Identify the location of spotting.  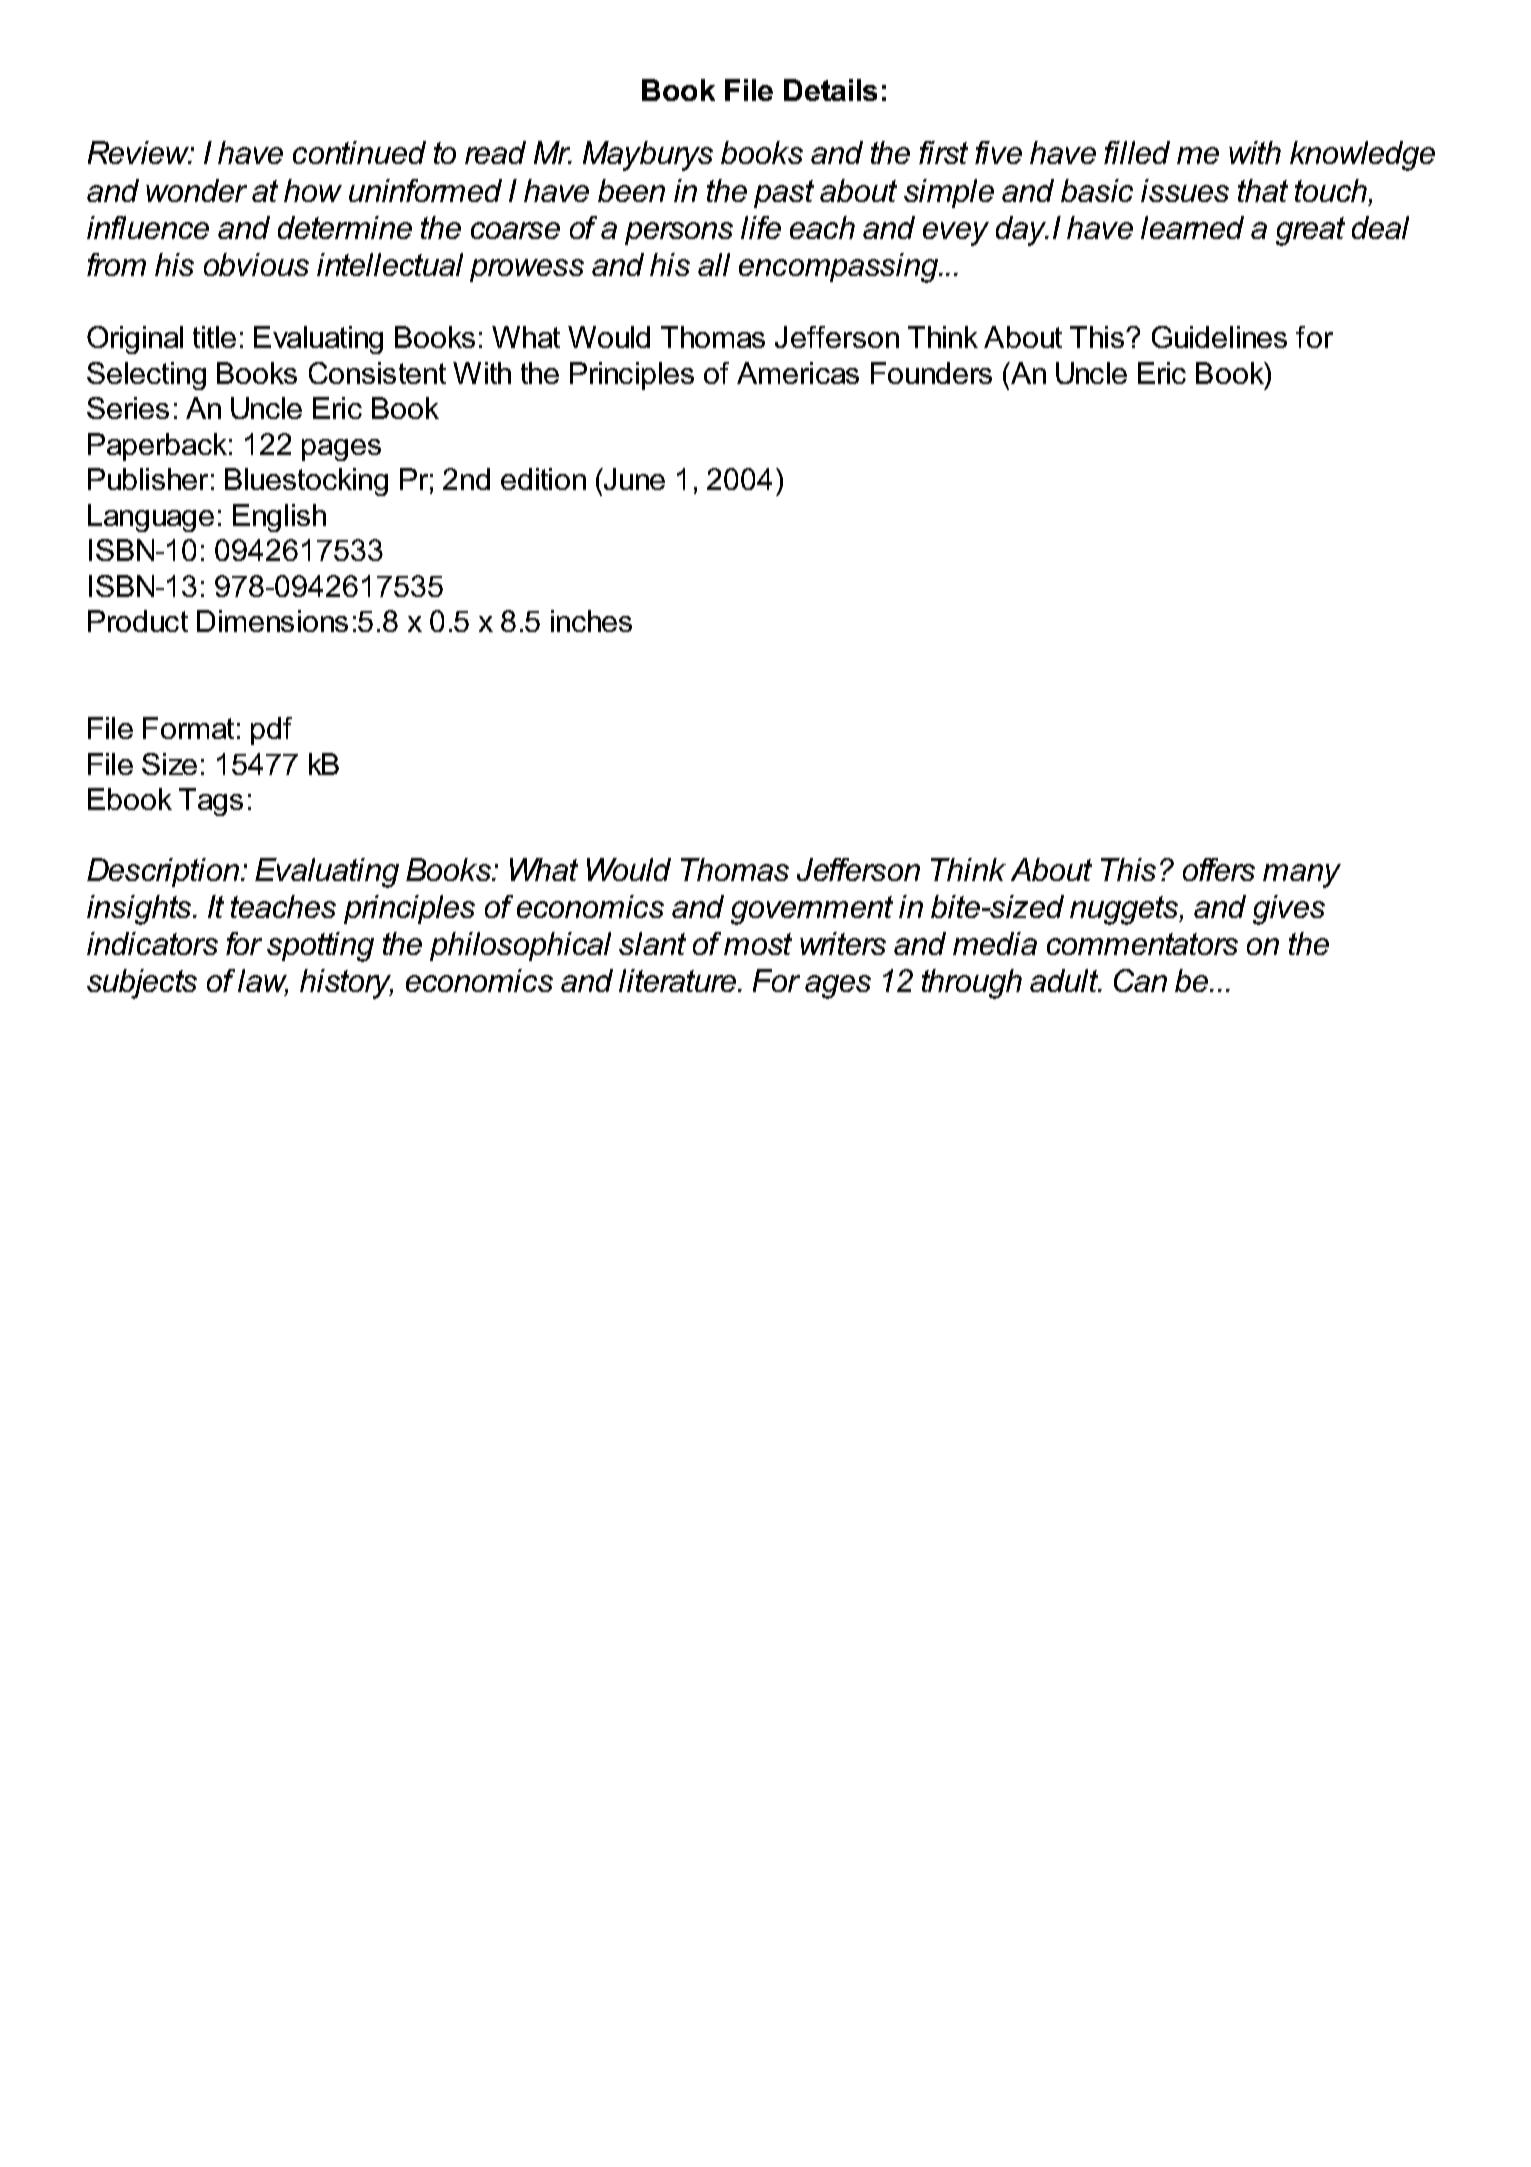
(320, 947).
